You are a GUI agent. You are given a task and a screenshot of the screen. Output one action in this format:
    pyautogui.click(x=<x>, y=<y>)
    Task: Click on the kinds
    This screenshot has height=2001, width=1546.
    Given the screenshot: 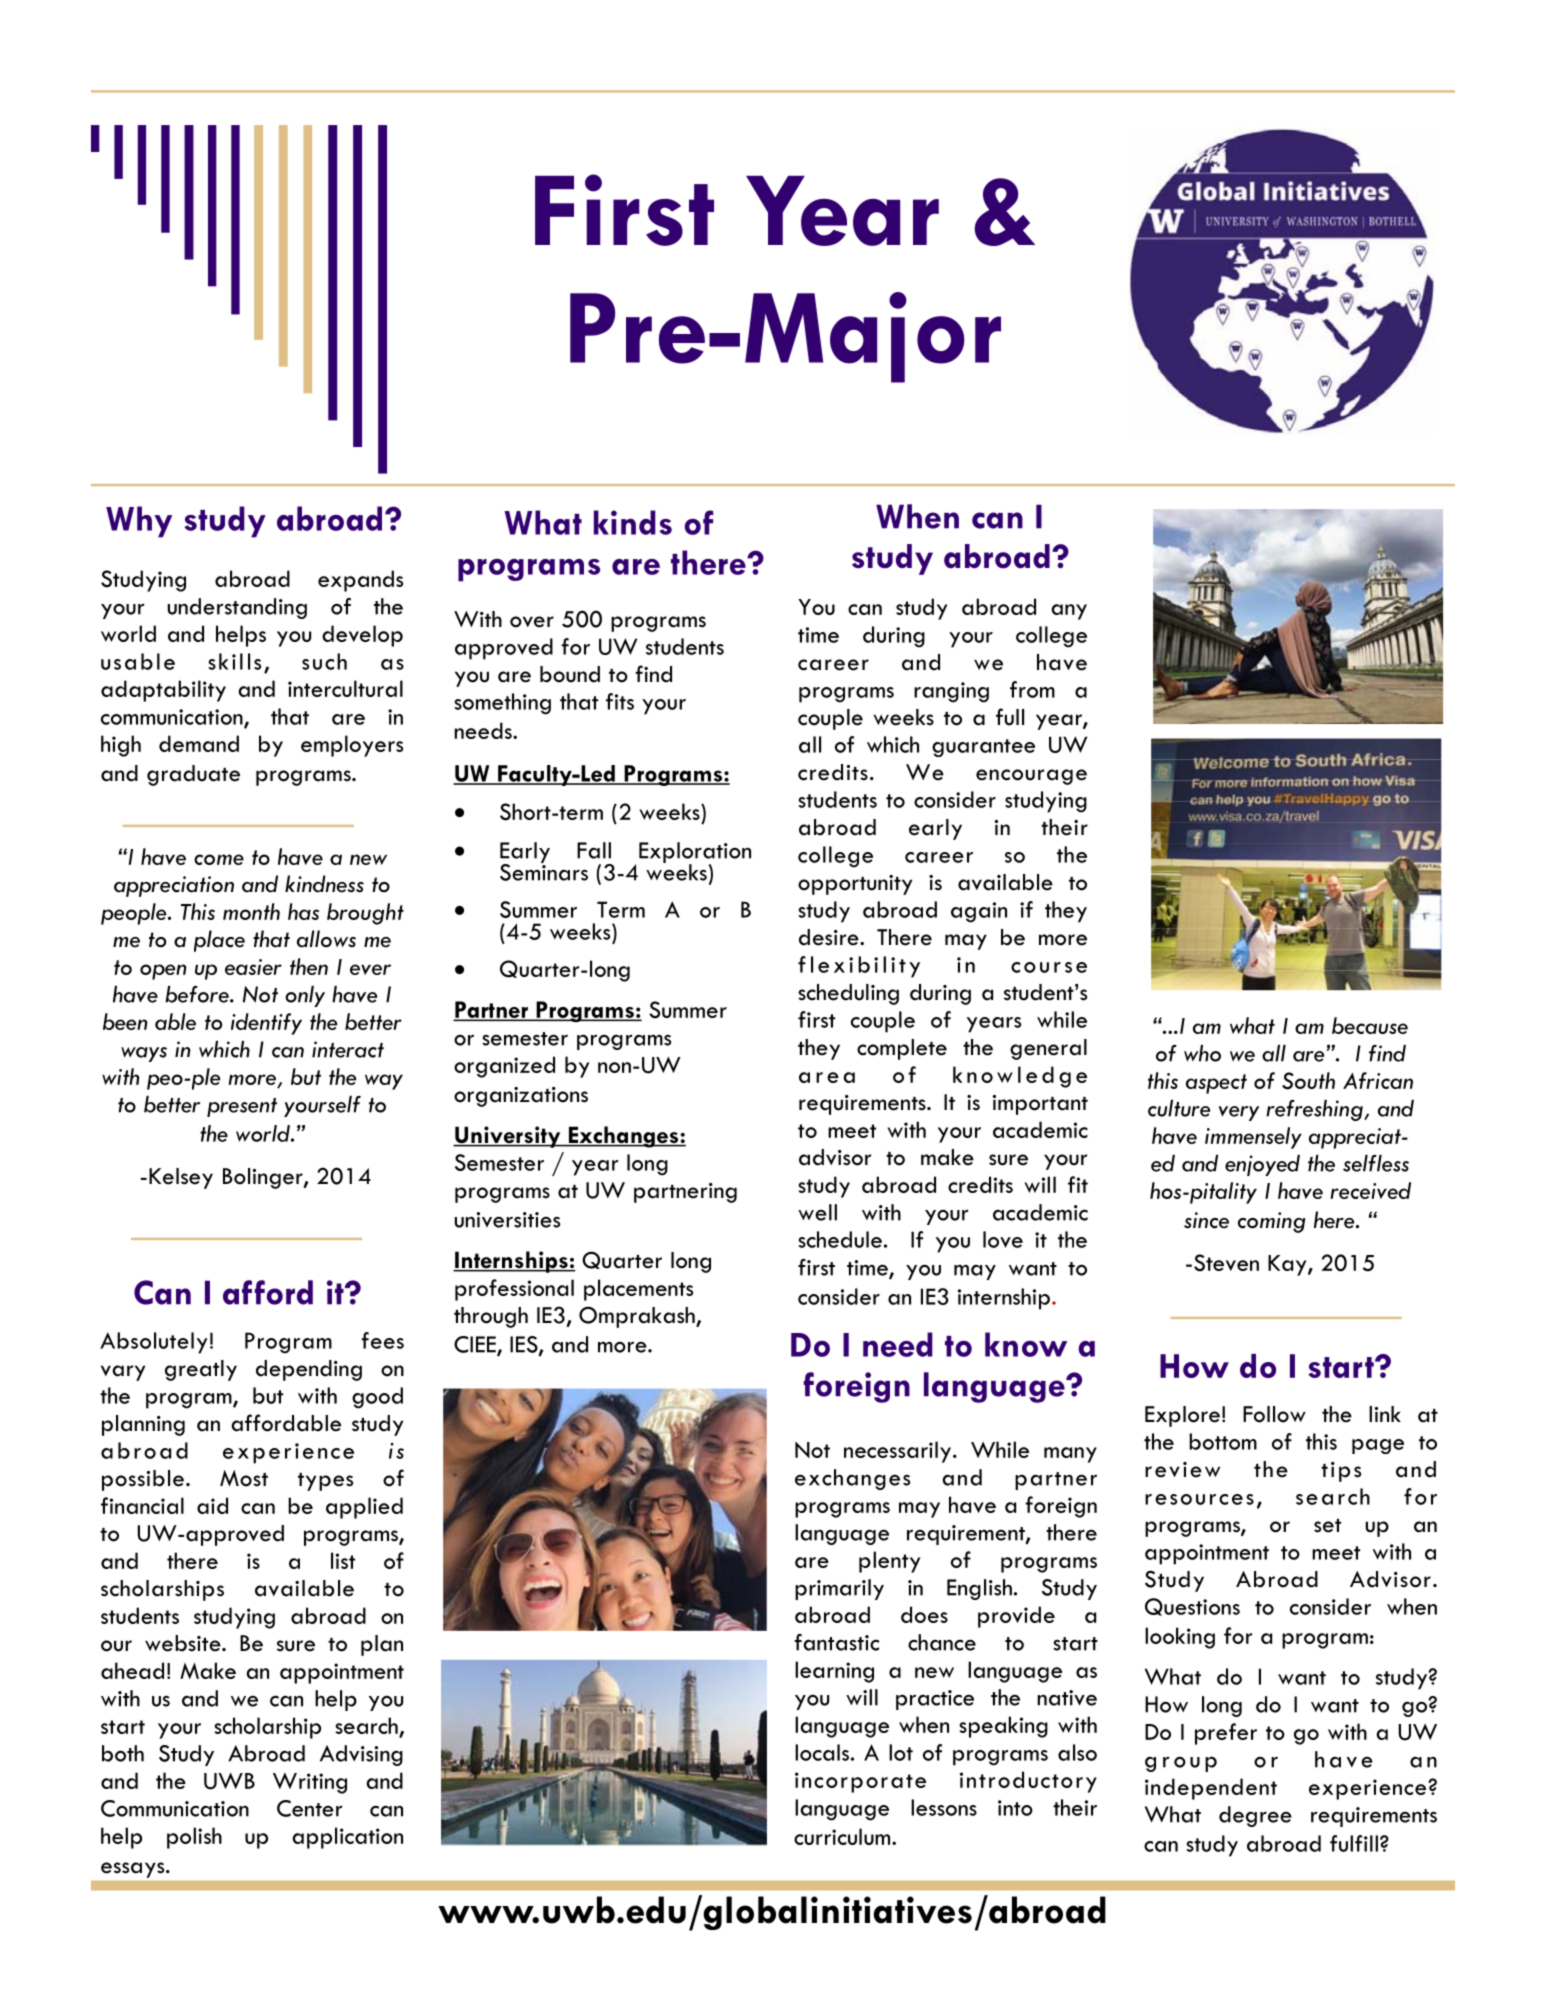 What is the action you would take?
    pyautogui.click(x=633, y=522)
